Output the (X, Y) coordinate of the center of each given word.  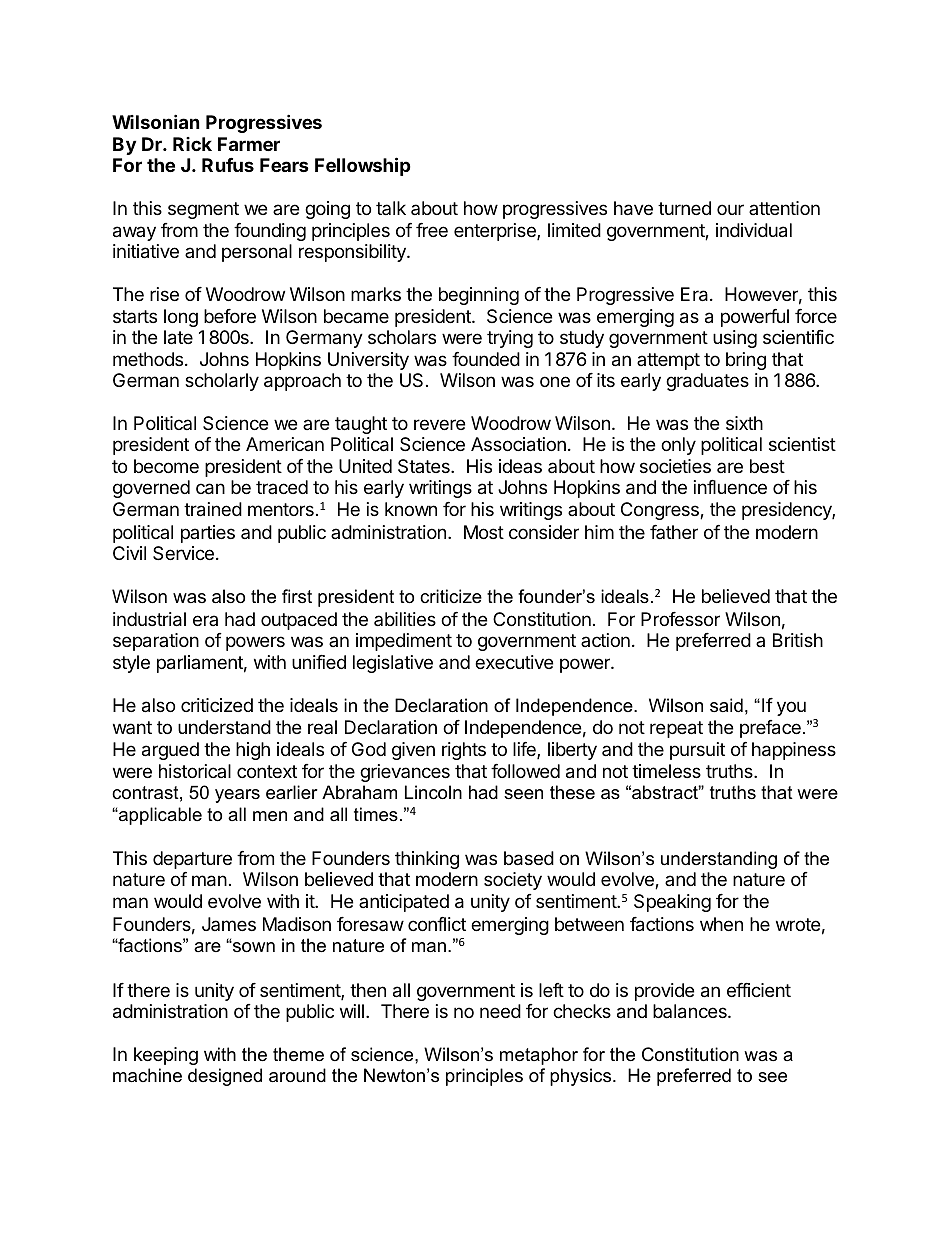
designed (225, 1077)
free (432, 230)
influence (730, 487)
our (730, 209)
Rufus (228, 165)
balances (691, 1011)
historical (195, 771)
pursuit (697, 751)
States (425, 466)
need (500, 1011)
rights (464, 751)
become (166, 466)
